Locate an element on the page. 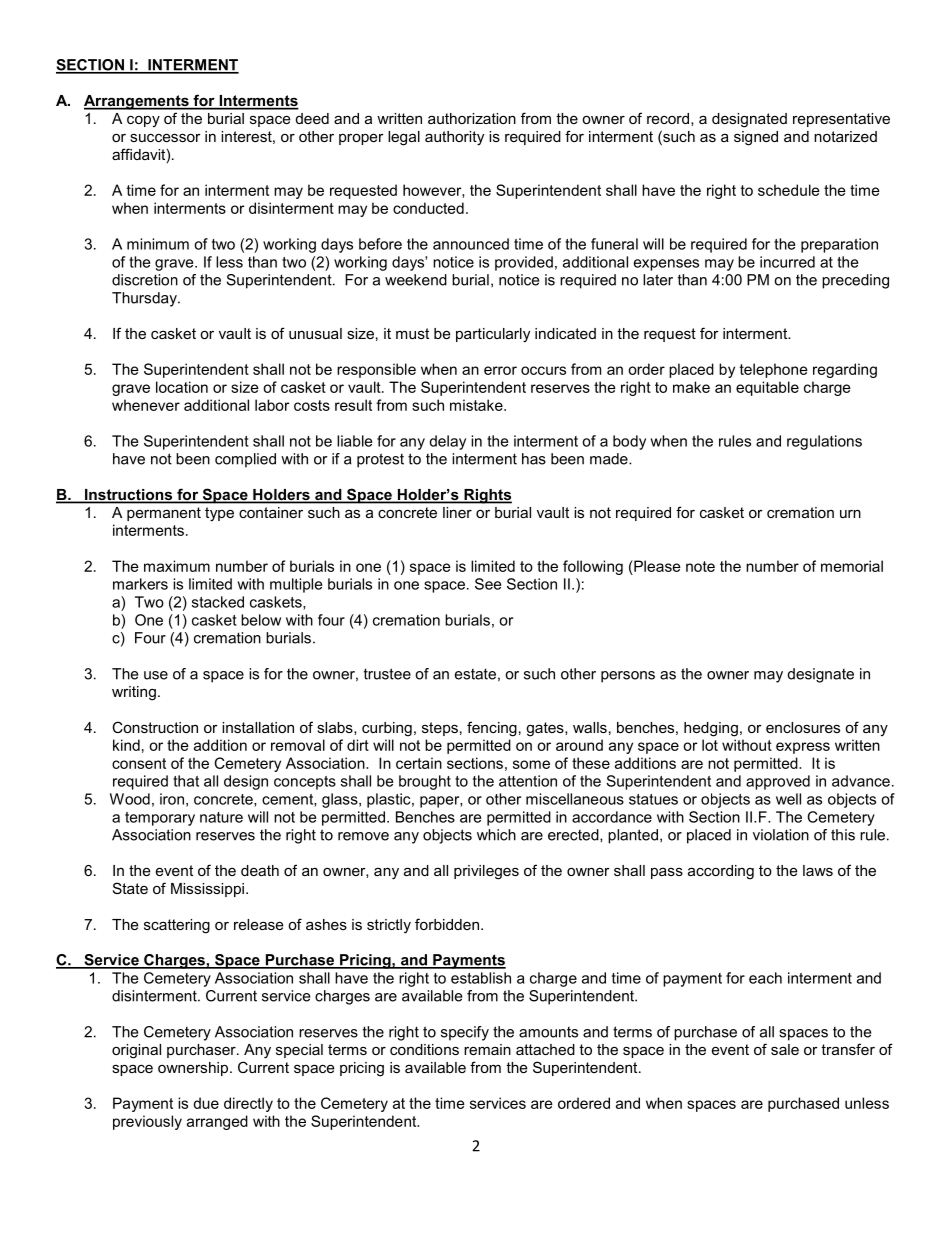  stacked is located at coordinates (218, 602).
